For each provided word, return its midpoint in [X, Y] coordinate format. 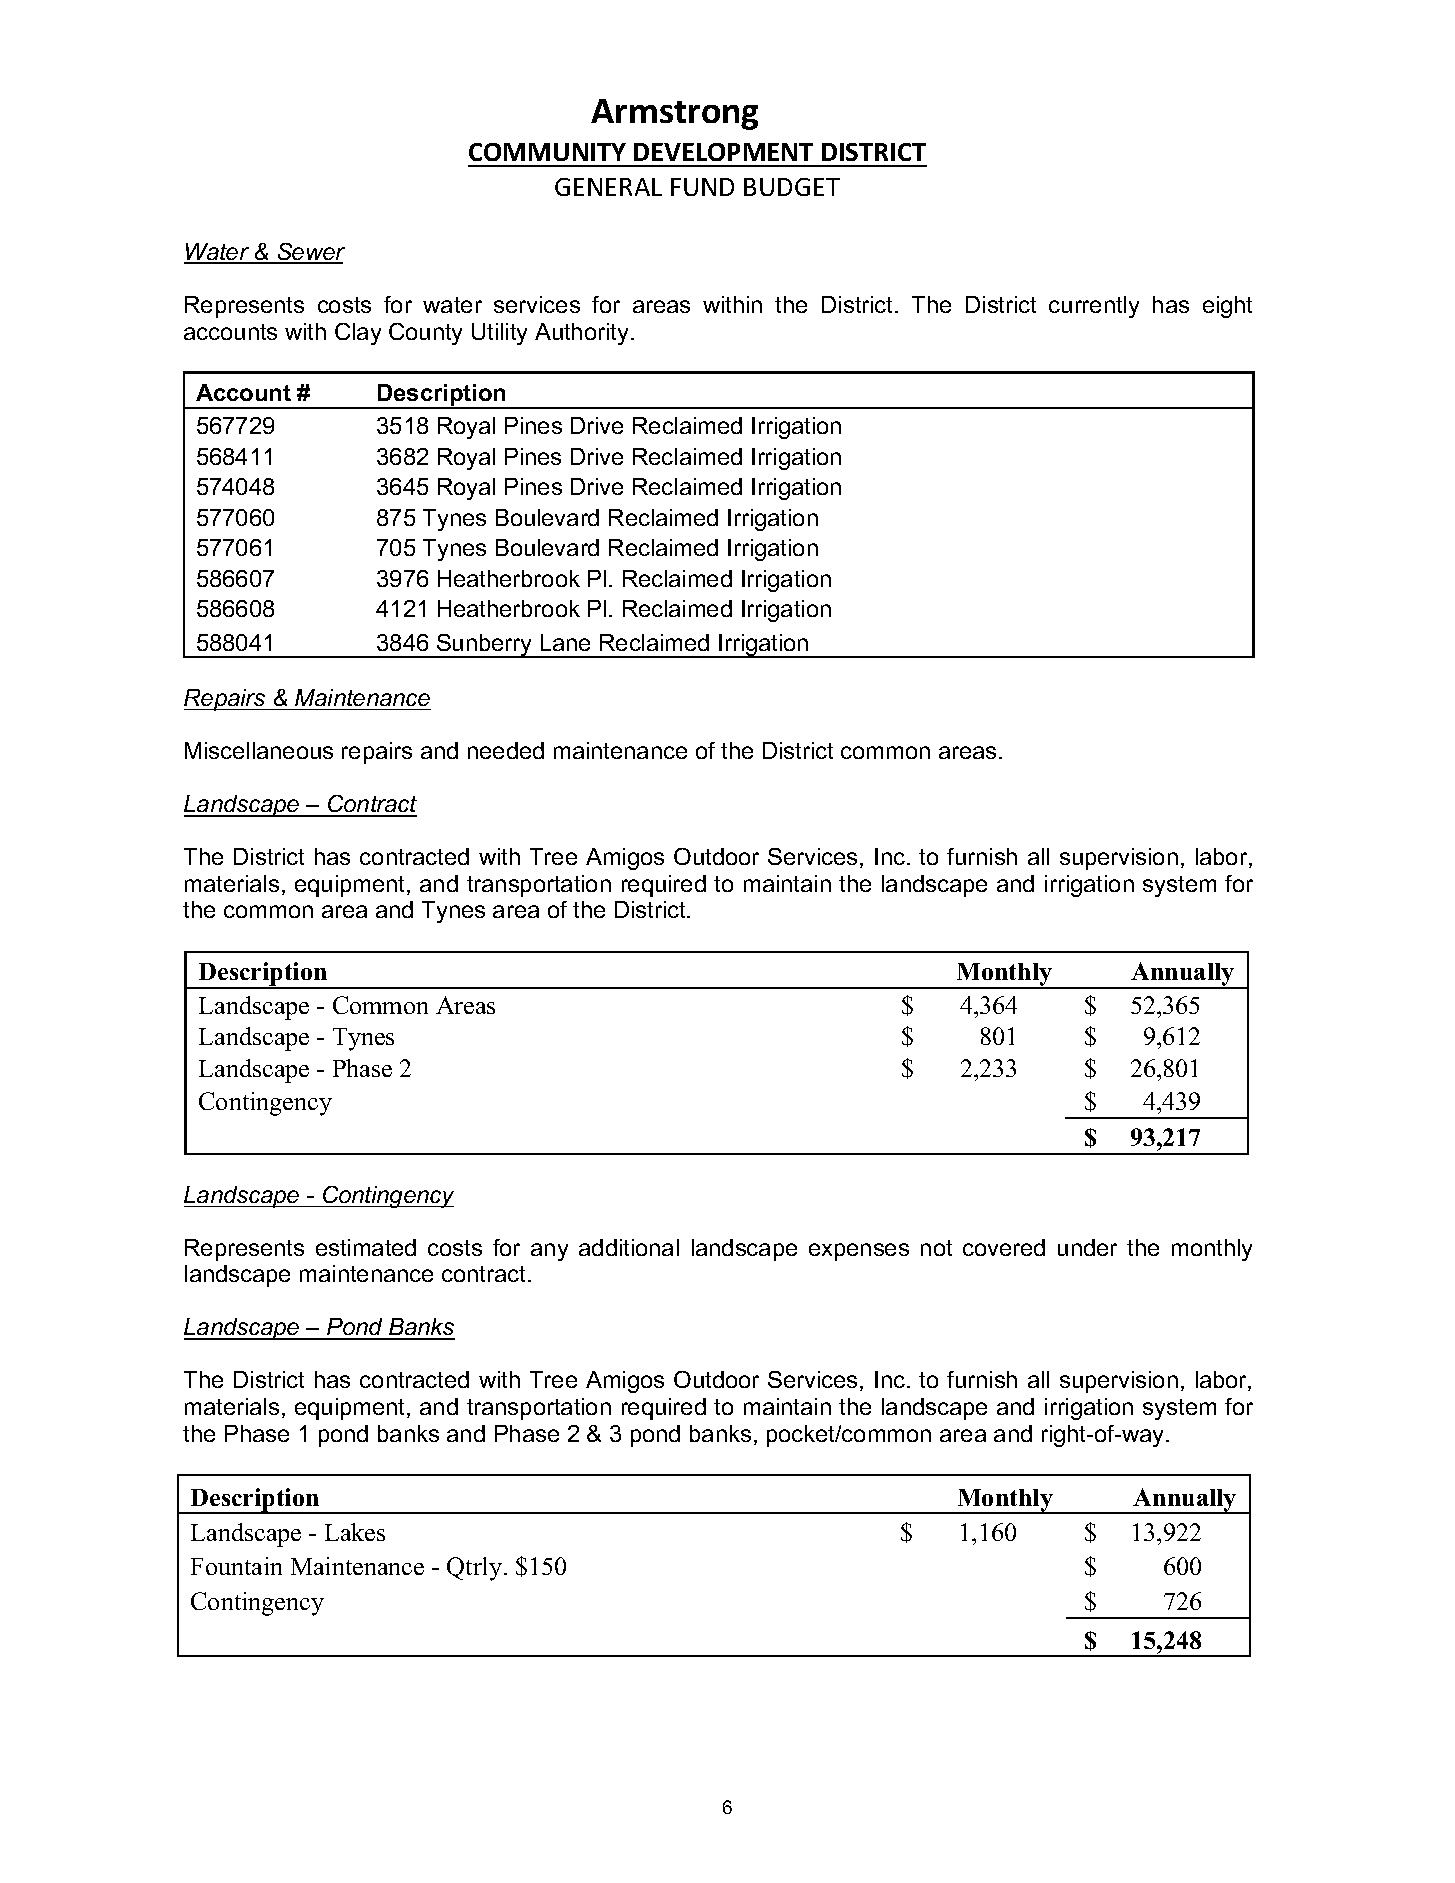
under [1087, 1247]
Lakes [355, 1532]
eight [1227, 307]
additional [629, 1247]
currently [1094, 307]
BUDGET [792, 187]
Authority [581, 334]
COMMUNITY [547, 152]
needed [506, 750]
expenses [859, 1252]
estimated [366, 1247]
